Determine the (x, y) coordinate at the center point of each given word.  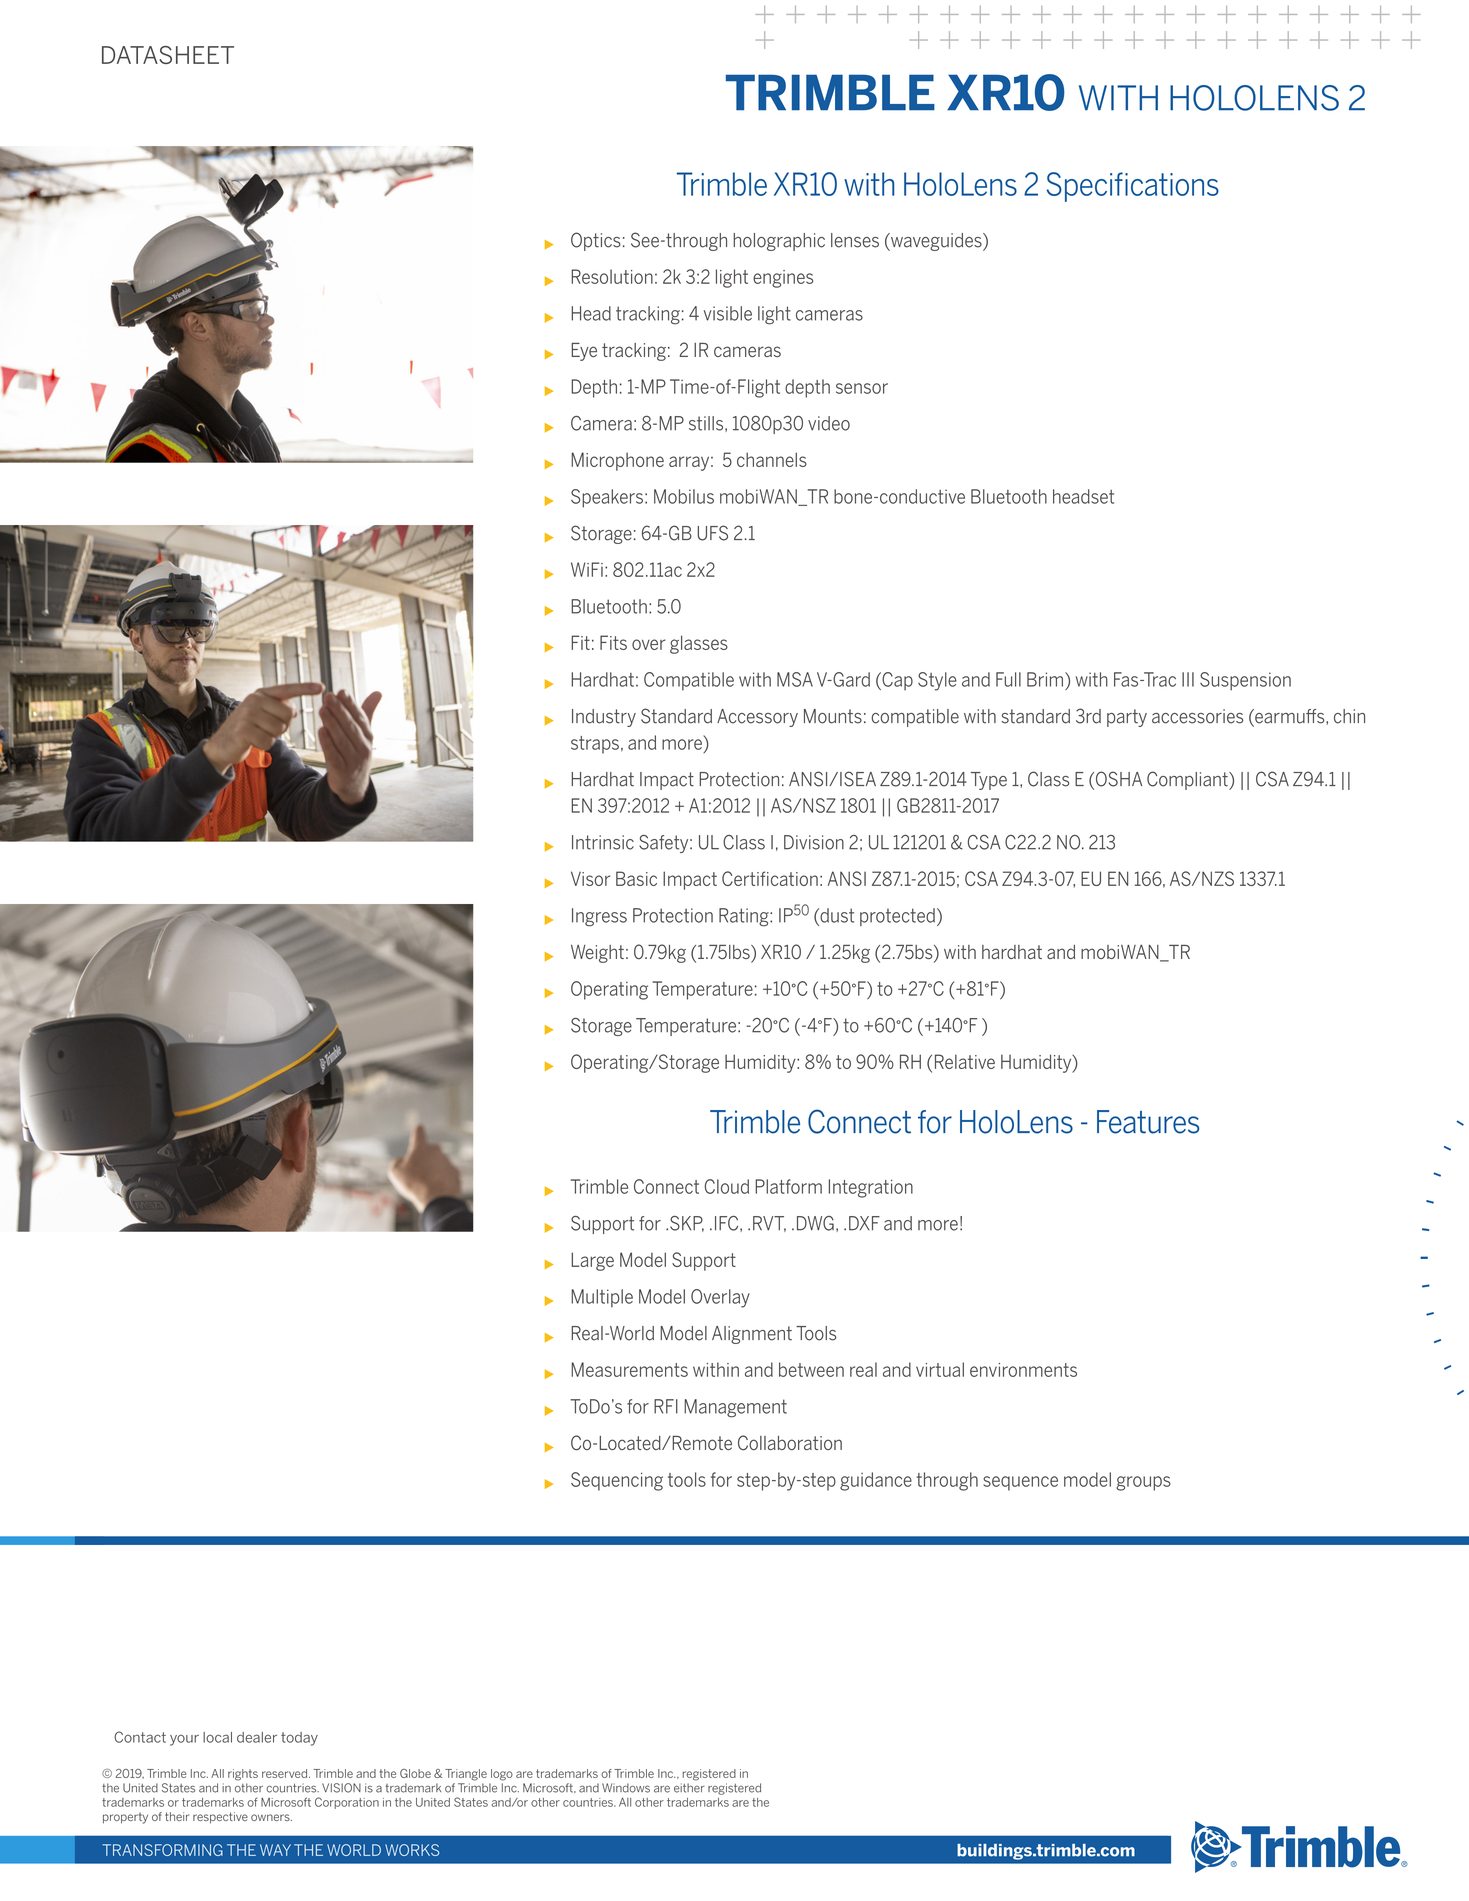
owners (271, 1817)
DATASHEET (168, 55)
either (689, 1788)
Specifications (1132, 187)
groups (1143, 1483)
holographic (779, 242)
